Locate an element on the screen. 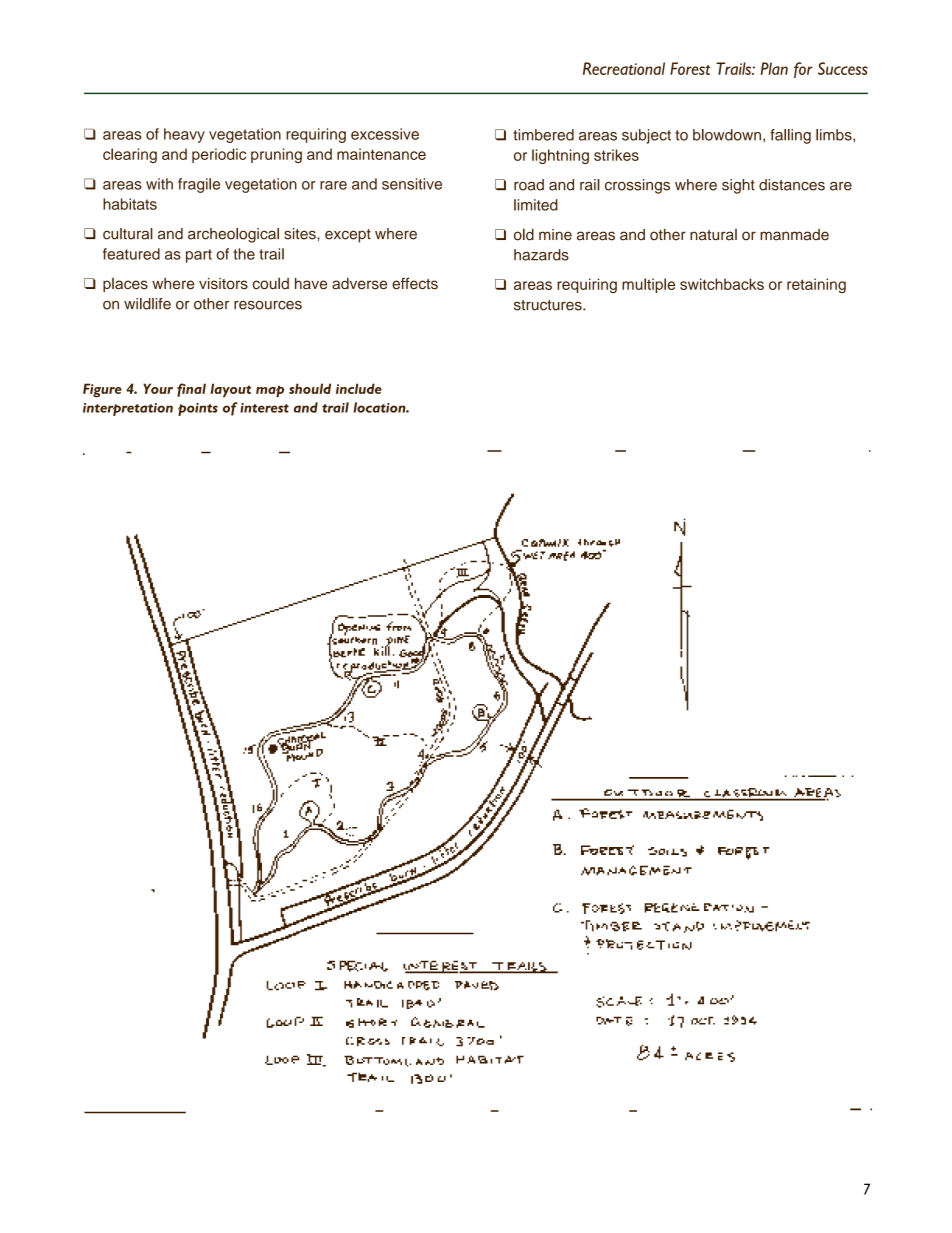 The width and height of the screenshot is (952, 1233). fragile is located at coordinates (199, 185).
